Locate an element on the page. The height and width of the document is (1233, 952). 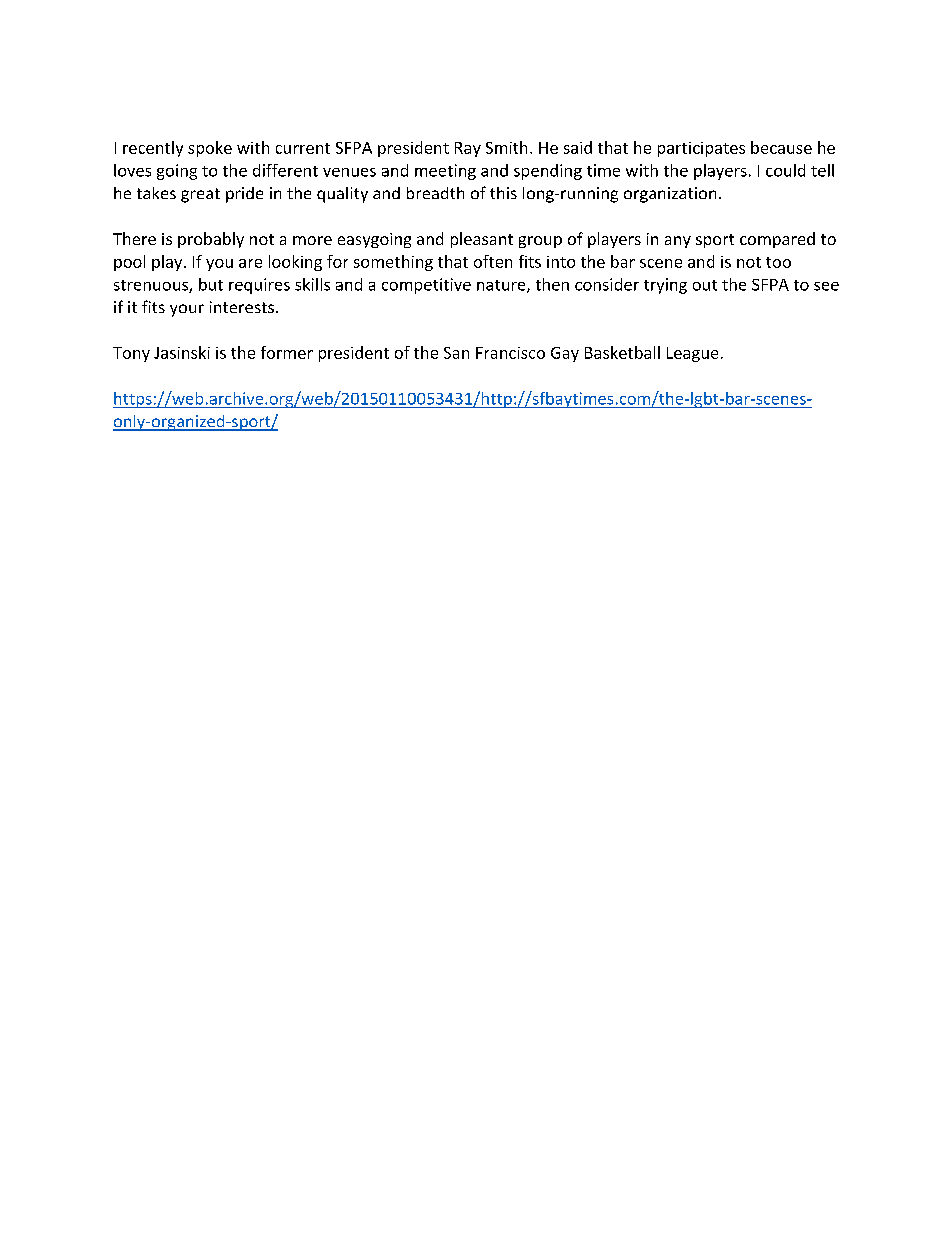
participates is located at coordinates (701, 149).
